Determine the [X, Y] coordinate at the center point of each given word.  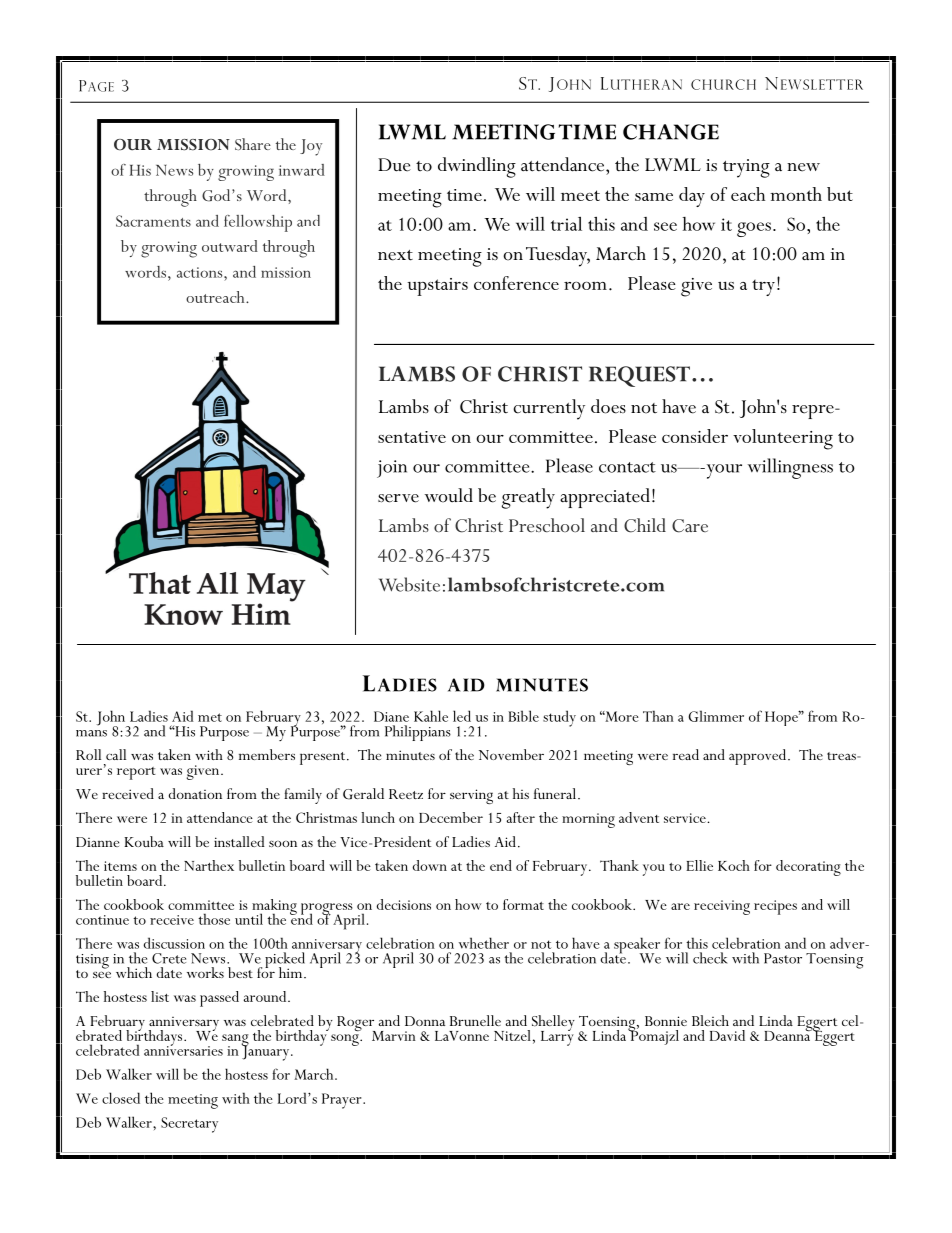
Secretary [189, 1125]
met [210, 717]
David [727, 1035]
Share [253, 144]
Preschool [547, 525]
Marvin [394, 1036]
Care [690, 526]
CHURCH [723, 84]
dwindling [477, 167]
